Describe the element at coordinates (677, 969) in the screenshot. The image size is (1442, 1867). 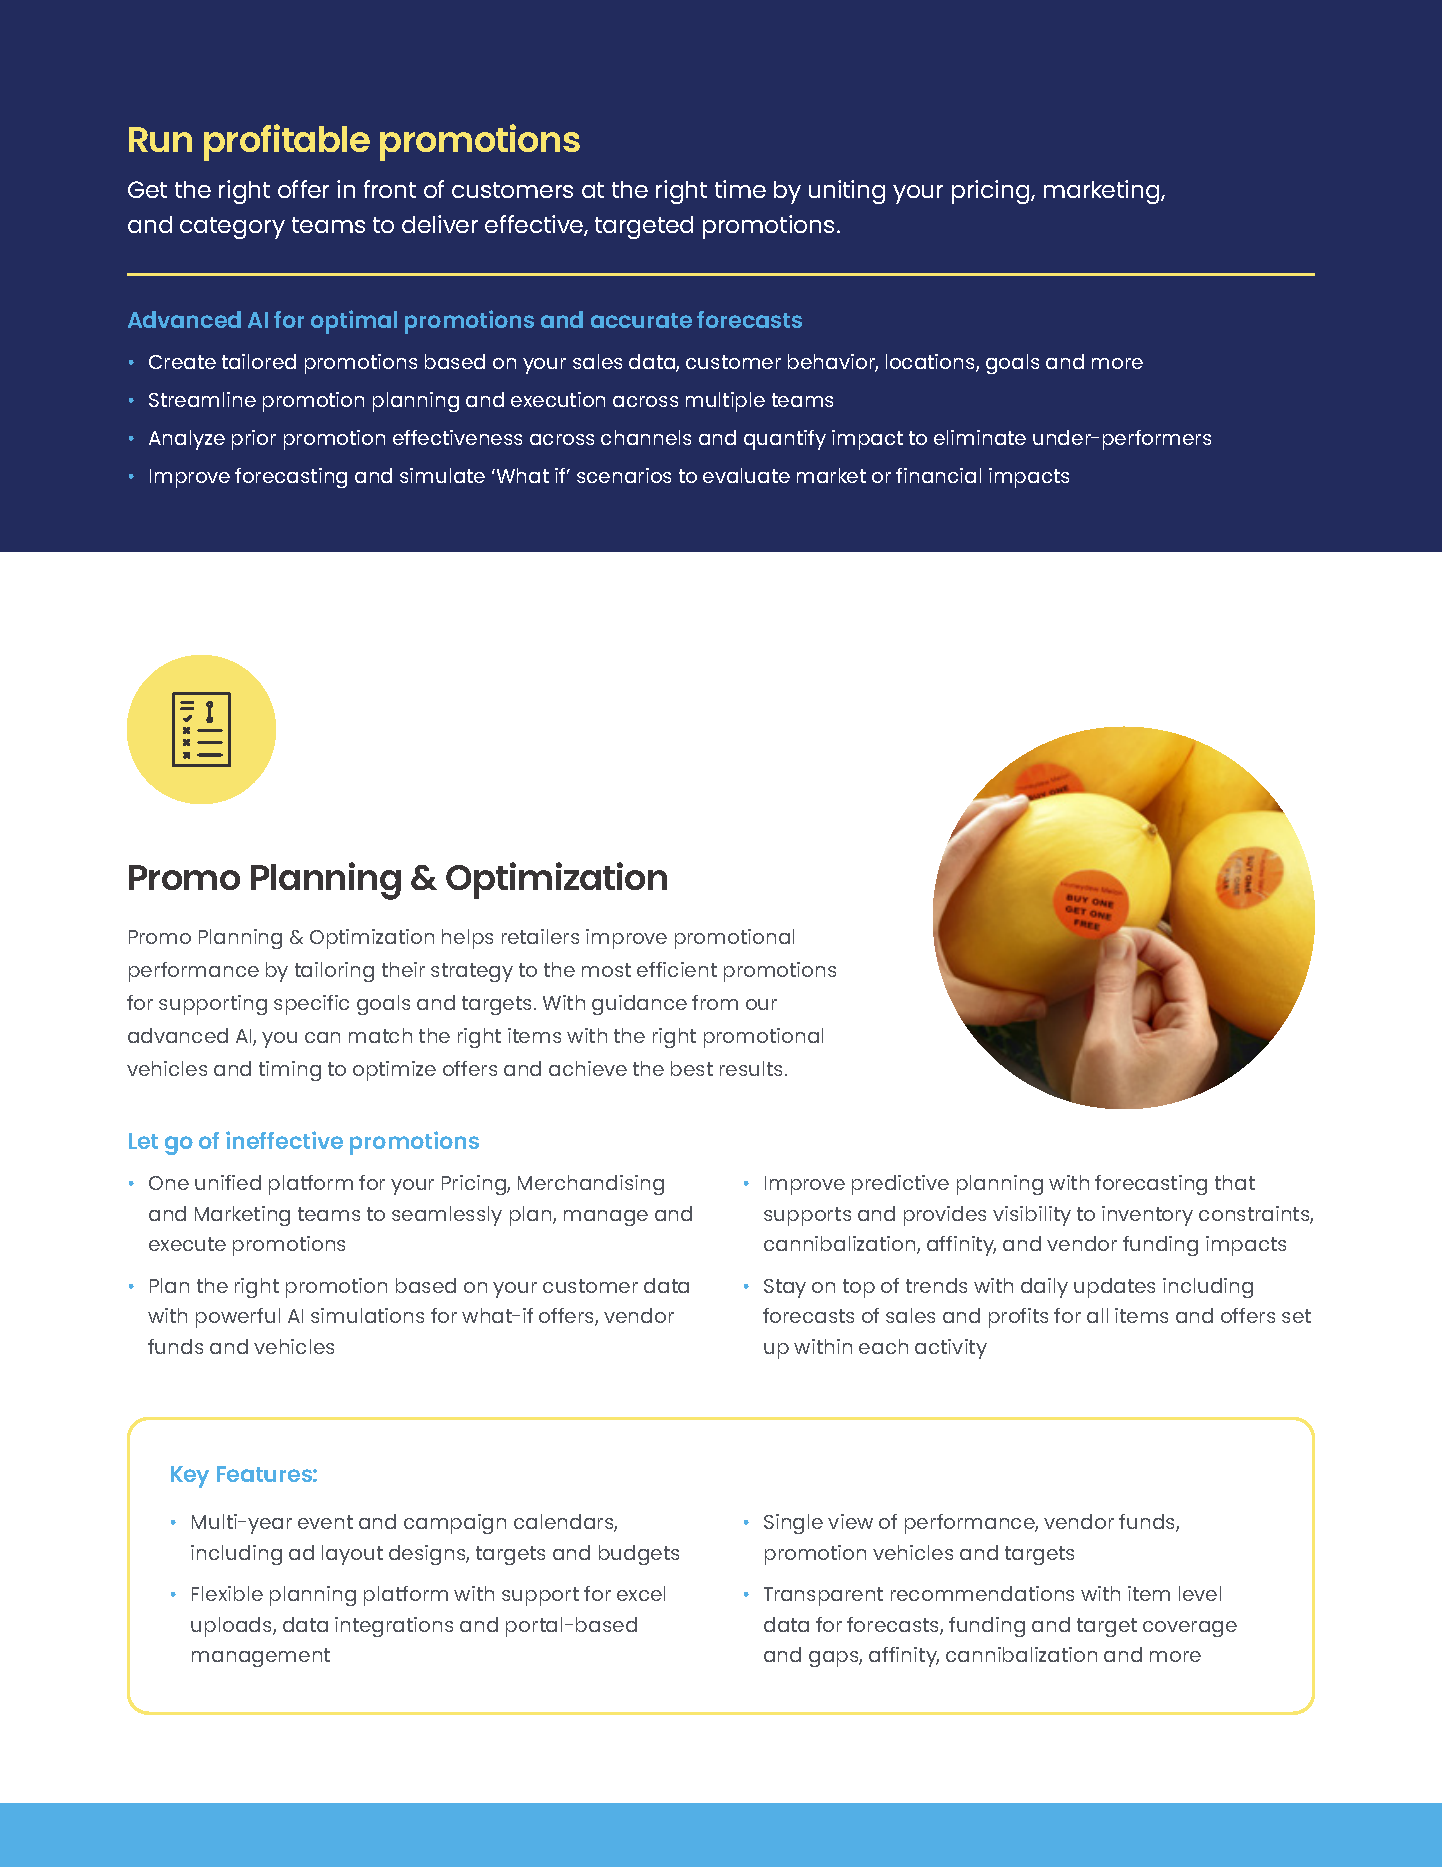
I see `efficient` at that location.
